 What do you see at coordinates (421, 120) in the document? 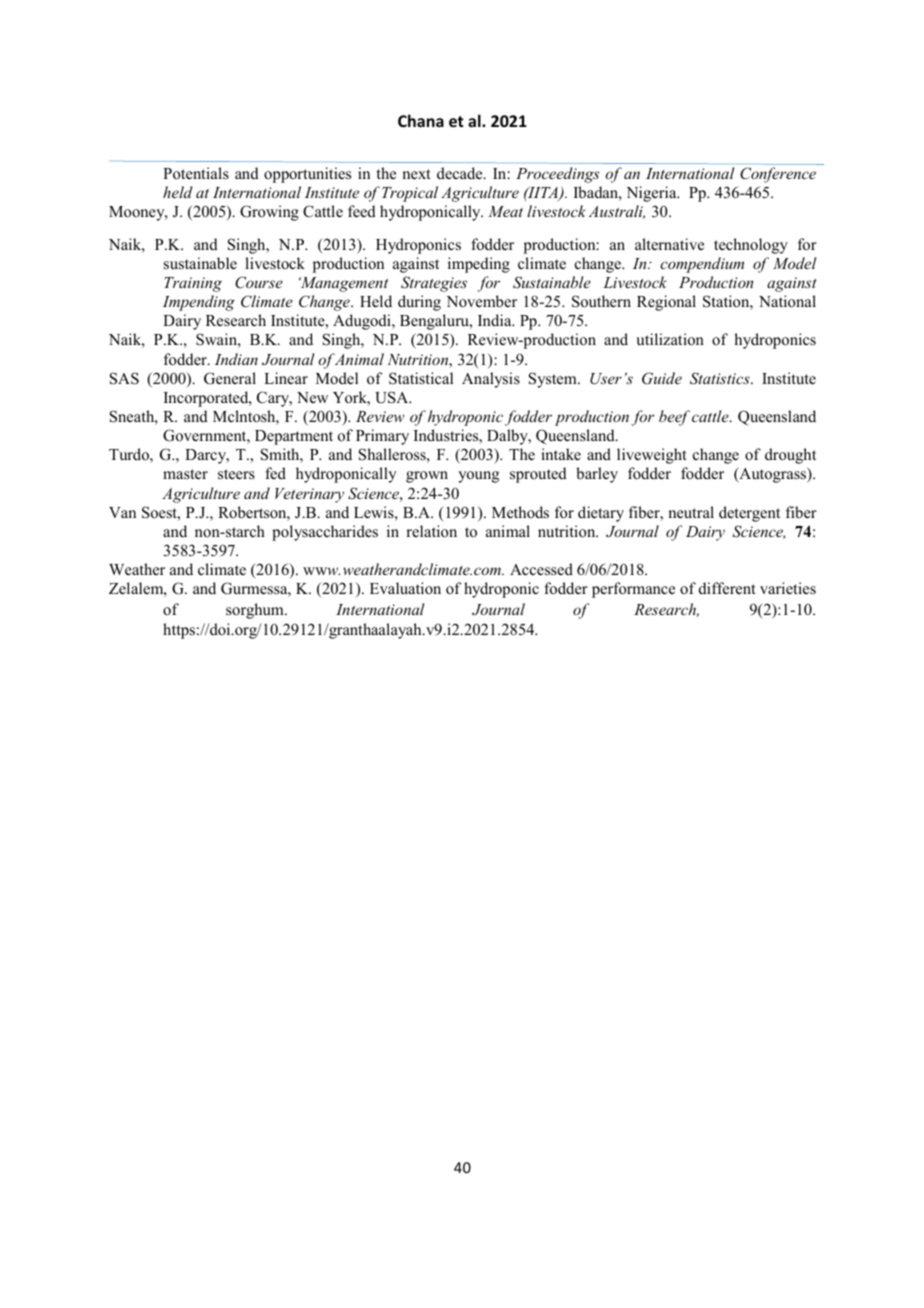
I see `Chana` at bounding box center [421, 120].
